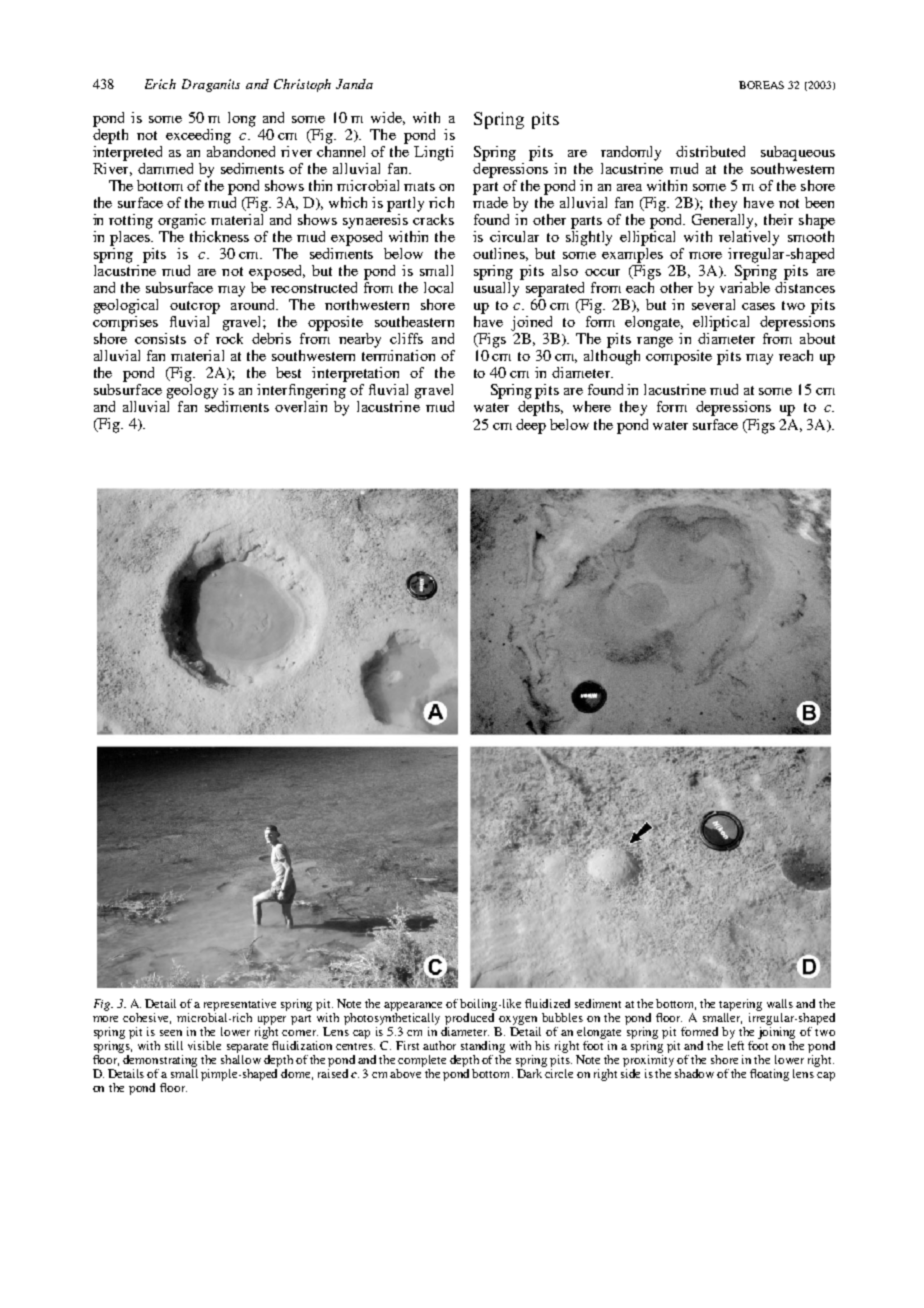  Describe the element at coordinates (710, 151) in the document. I see `distributed` at that location.
